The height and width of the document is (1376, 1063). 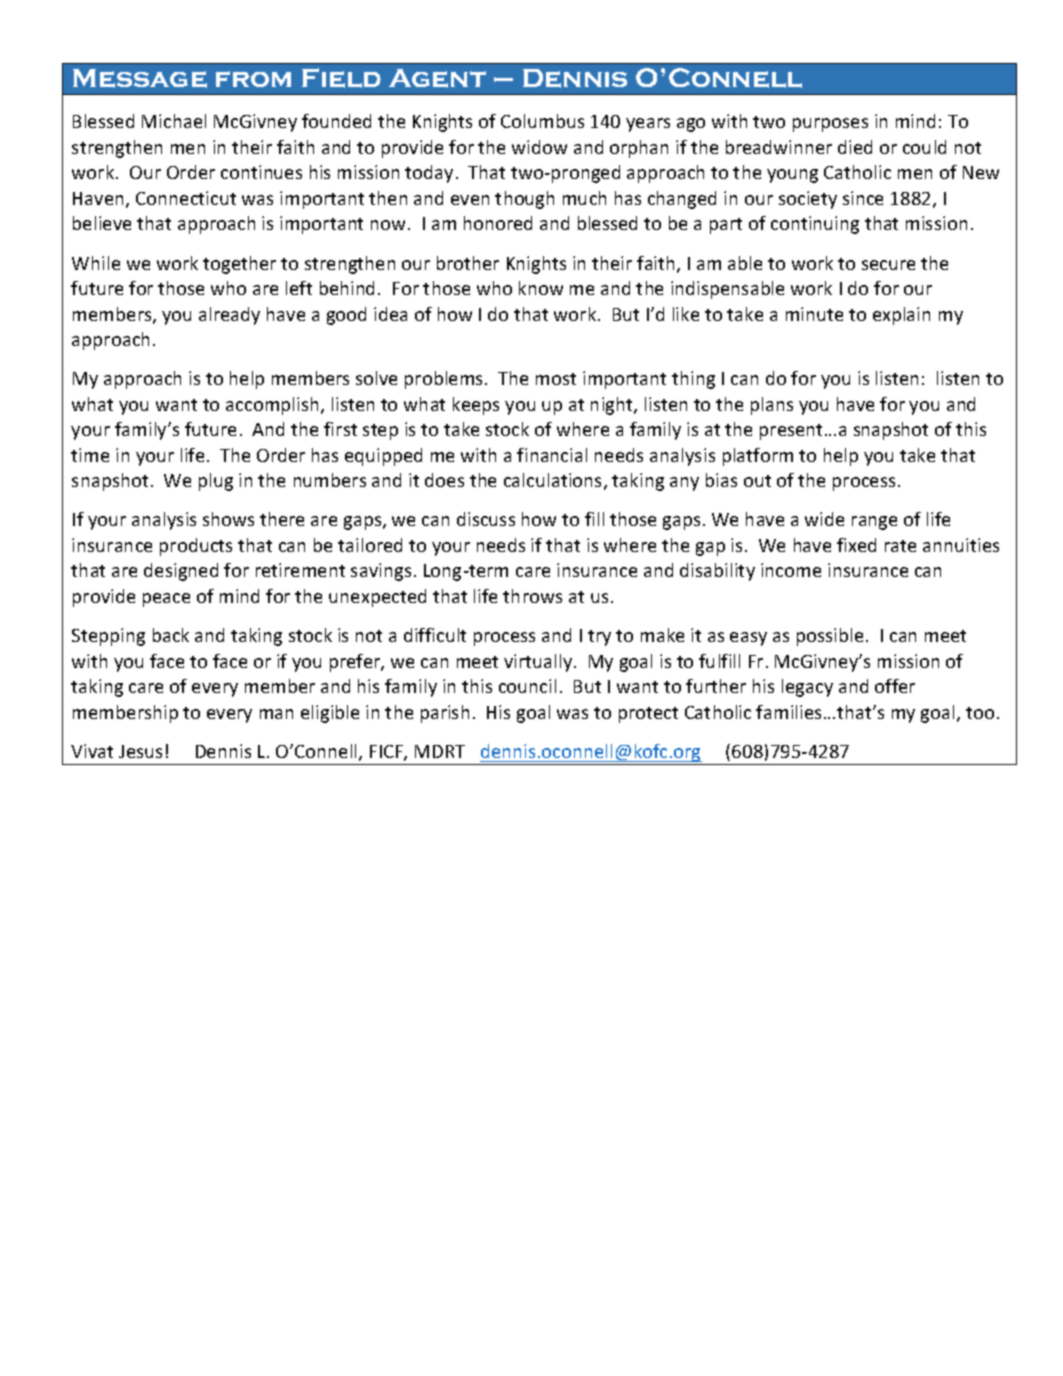 I want to click on plans, so click(x=772, y=406).
